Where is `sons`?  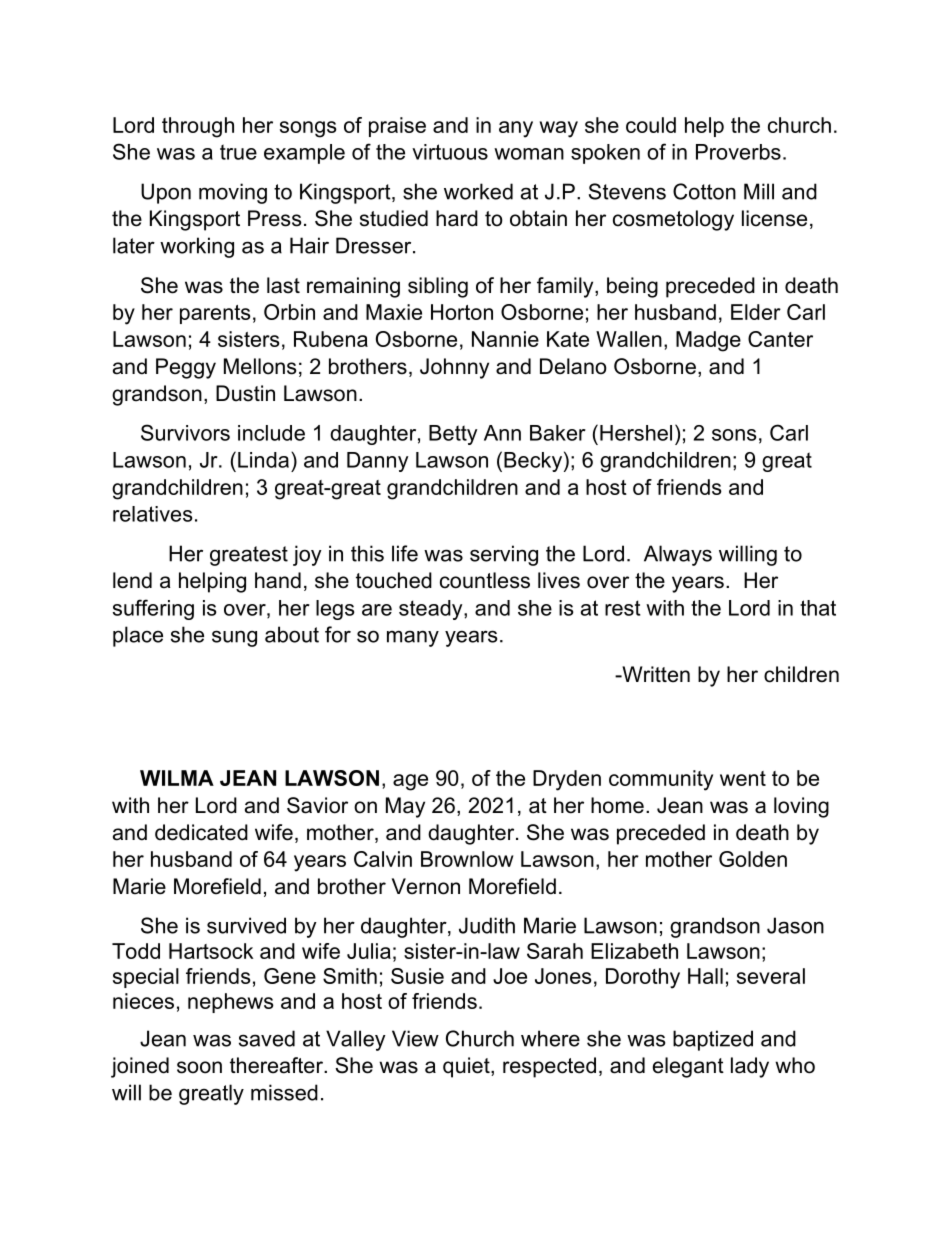
sons is located at coordinates (734, 435).
